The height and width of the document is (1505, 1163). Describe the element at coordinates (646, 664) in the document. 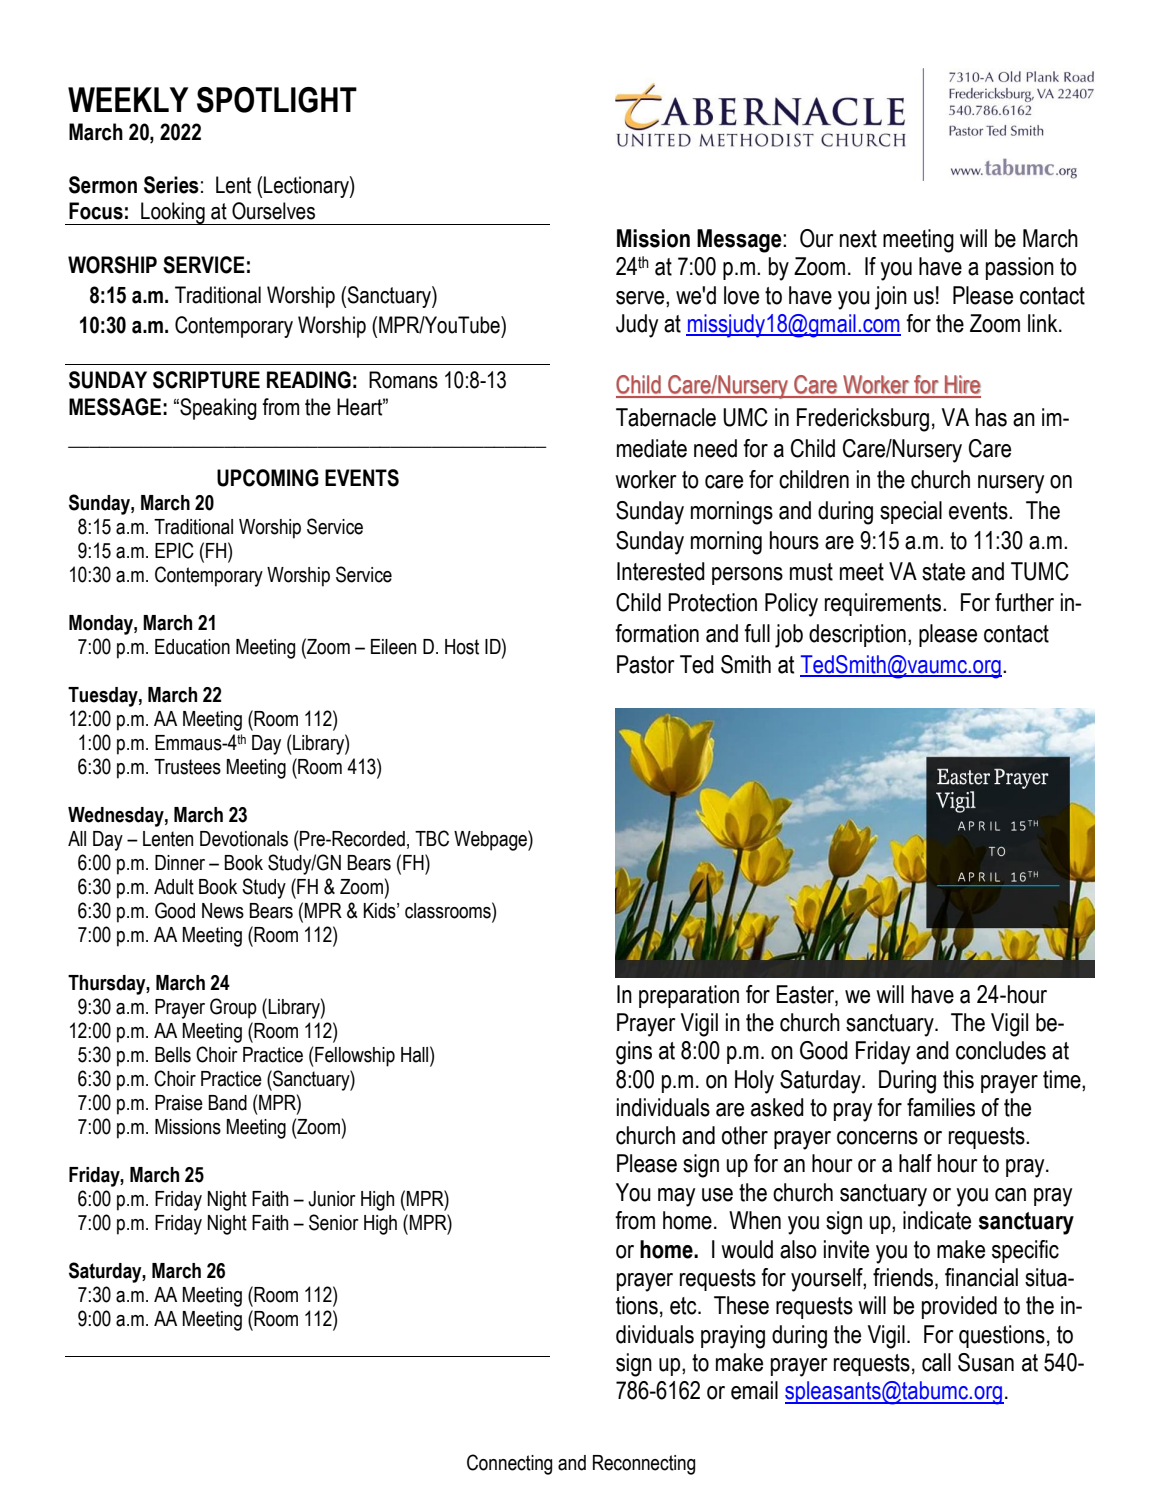

I see `Pastor` at that location.
